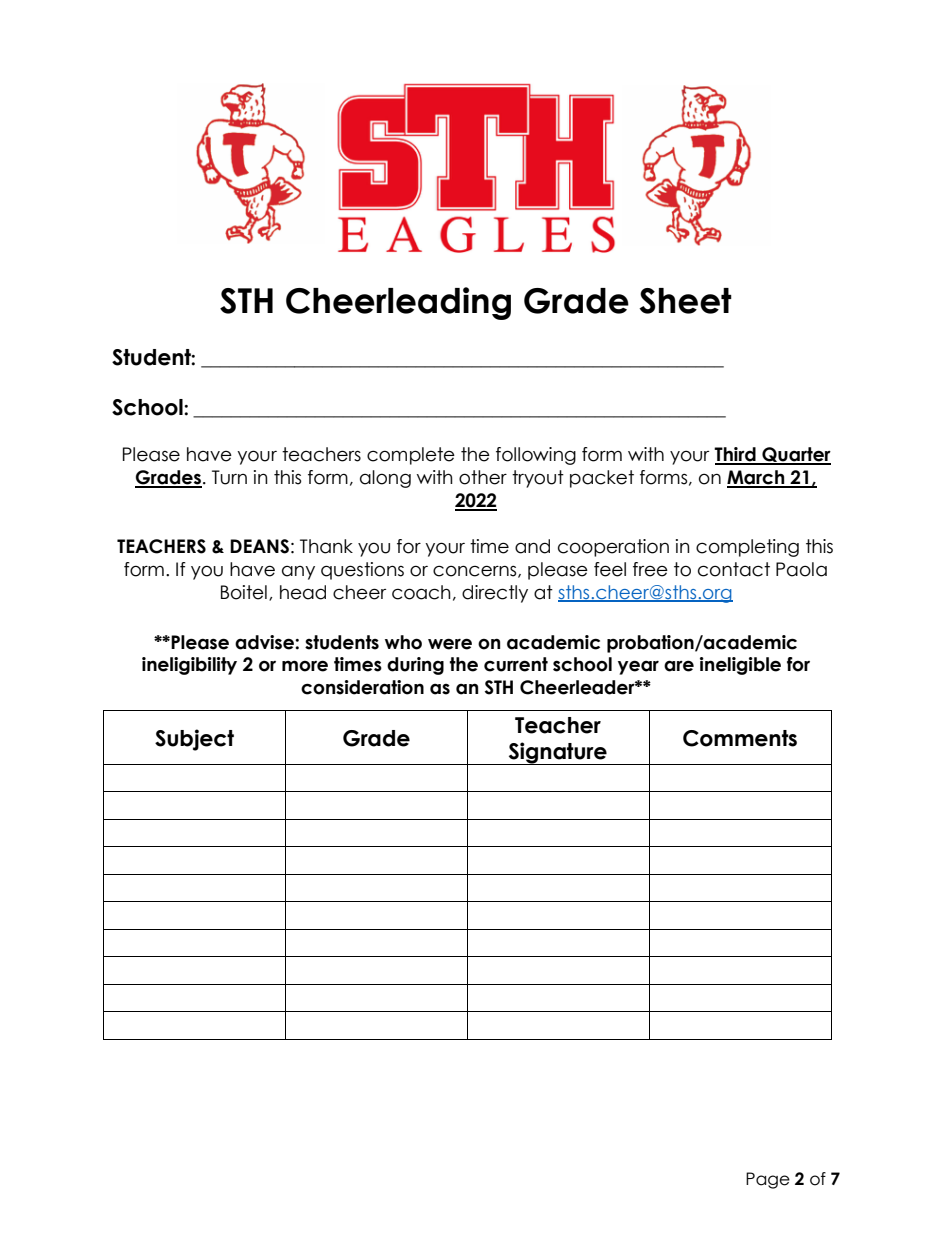 The image size is (952, 1233). Describe the element at coordinates (558, 753) in the document. I see `Signature` at that location.
